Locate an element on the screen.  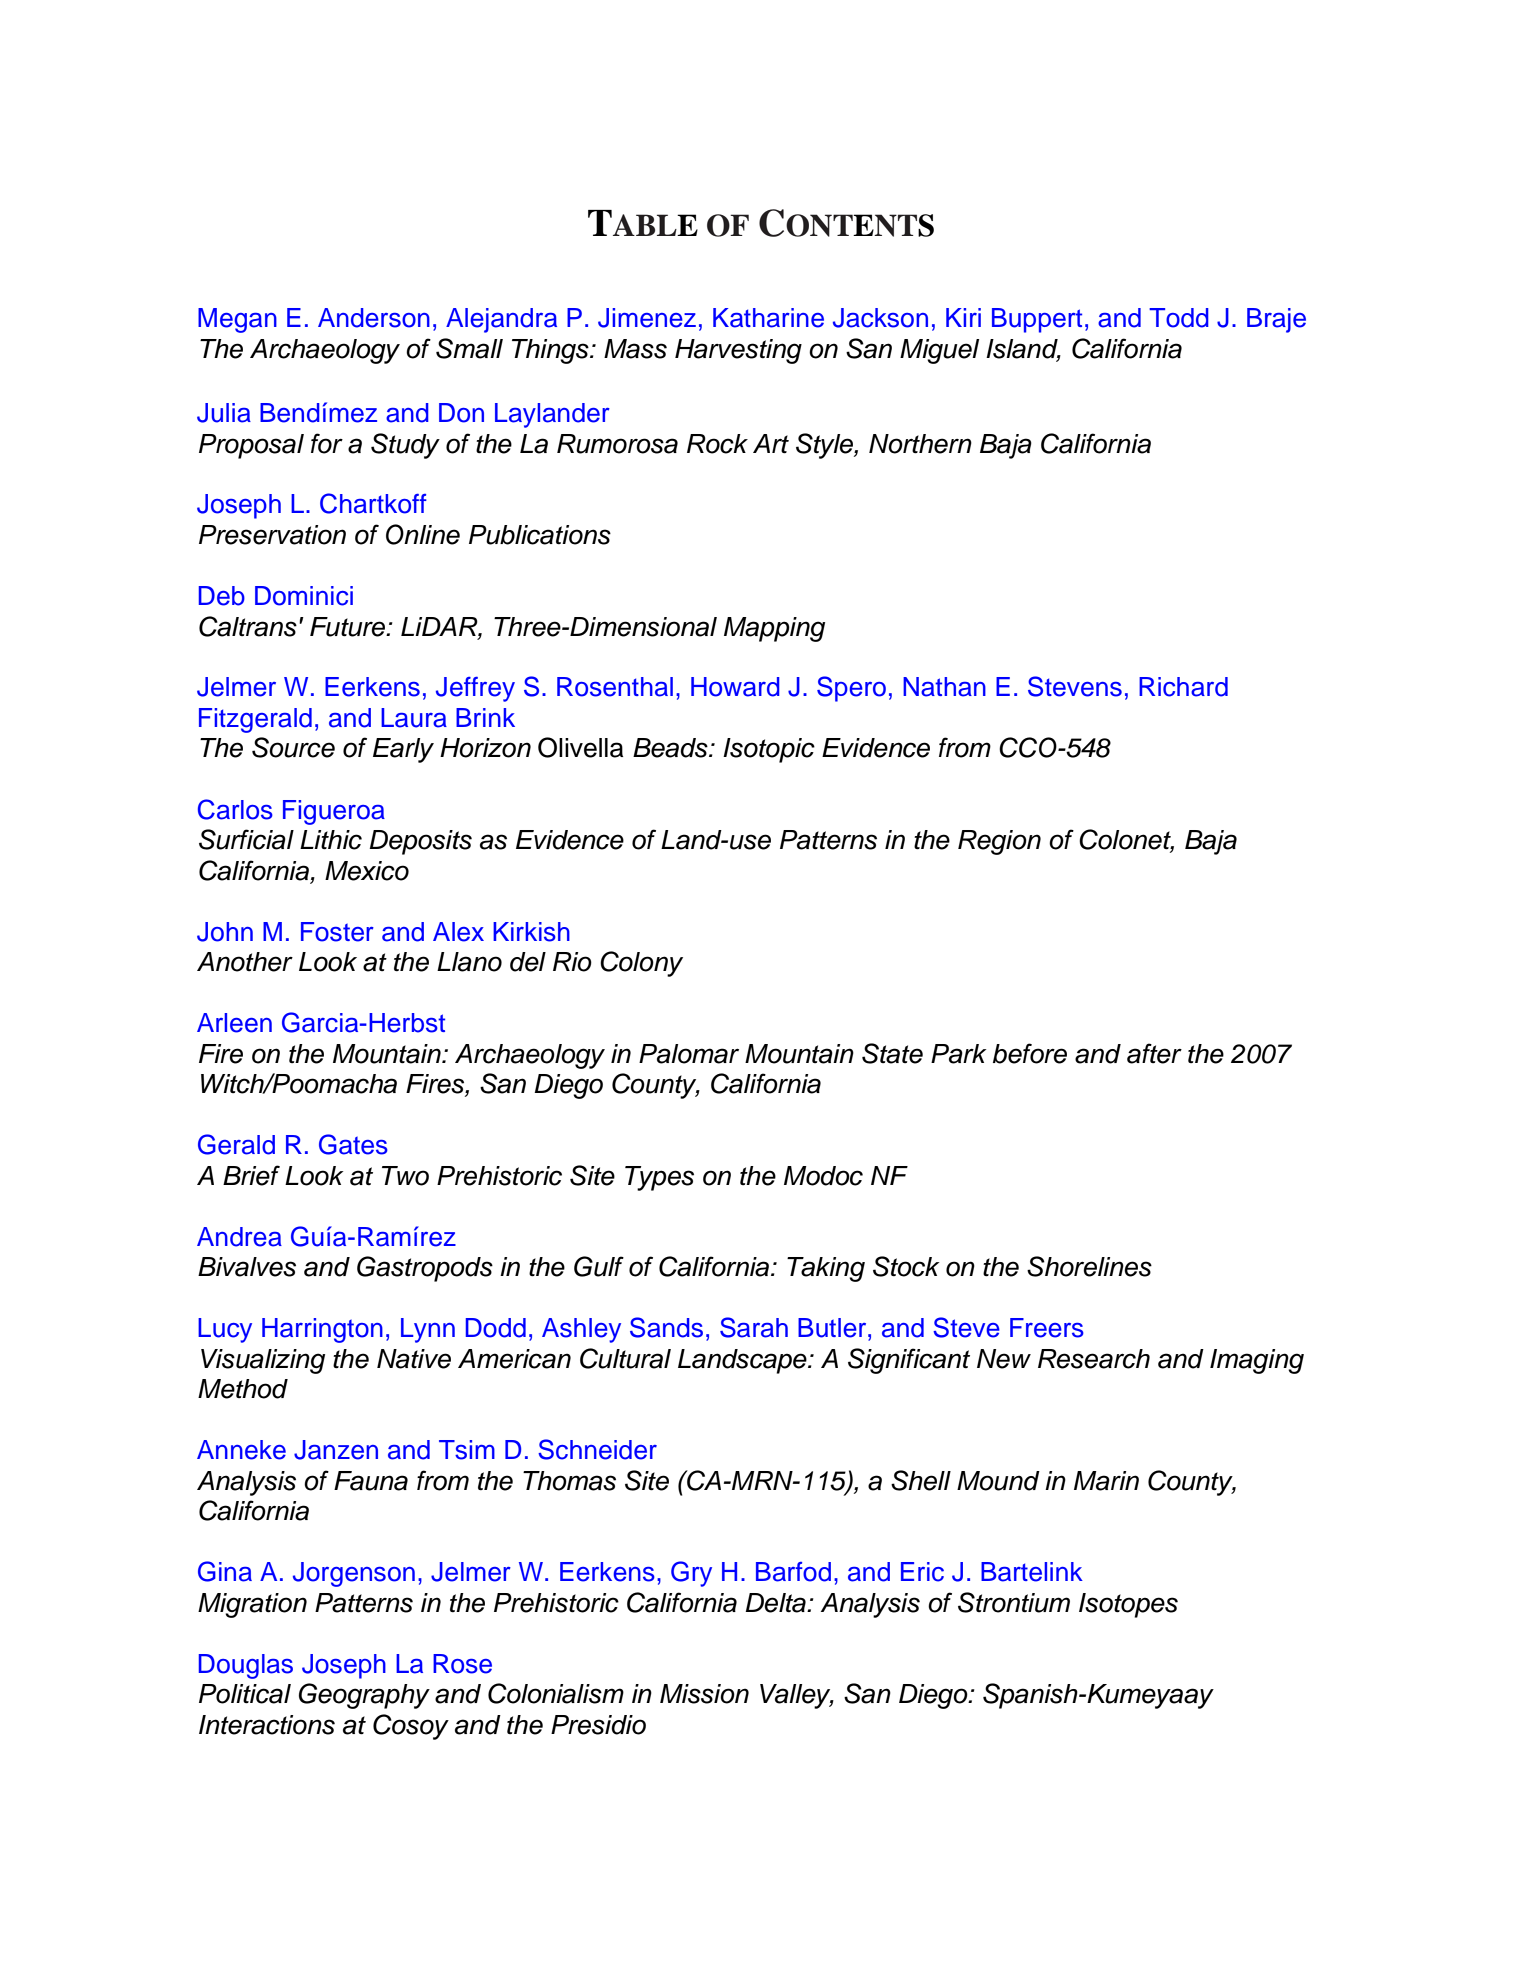
Todd is located at coordinates (1179, 318).
